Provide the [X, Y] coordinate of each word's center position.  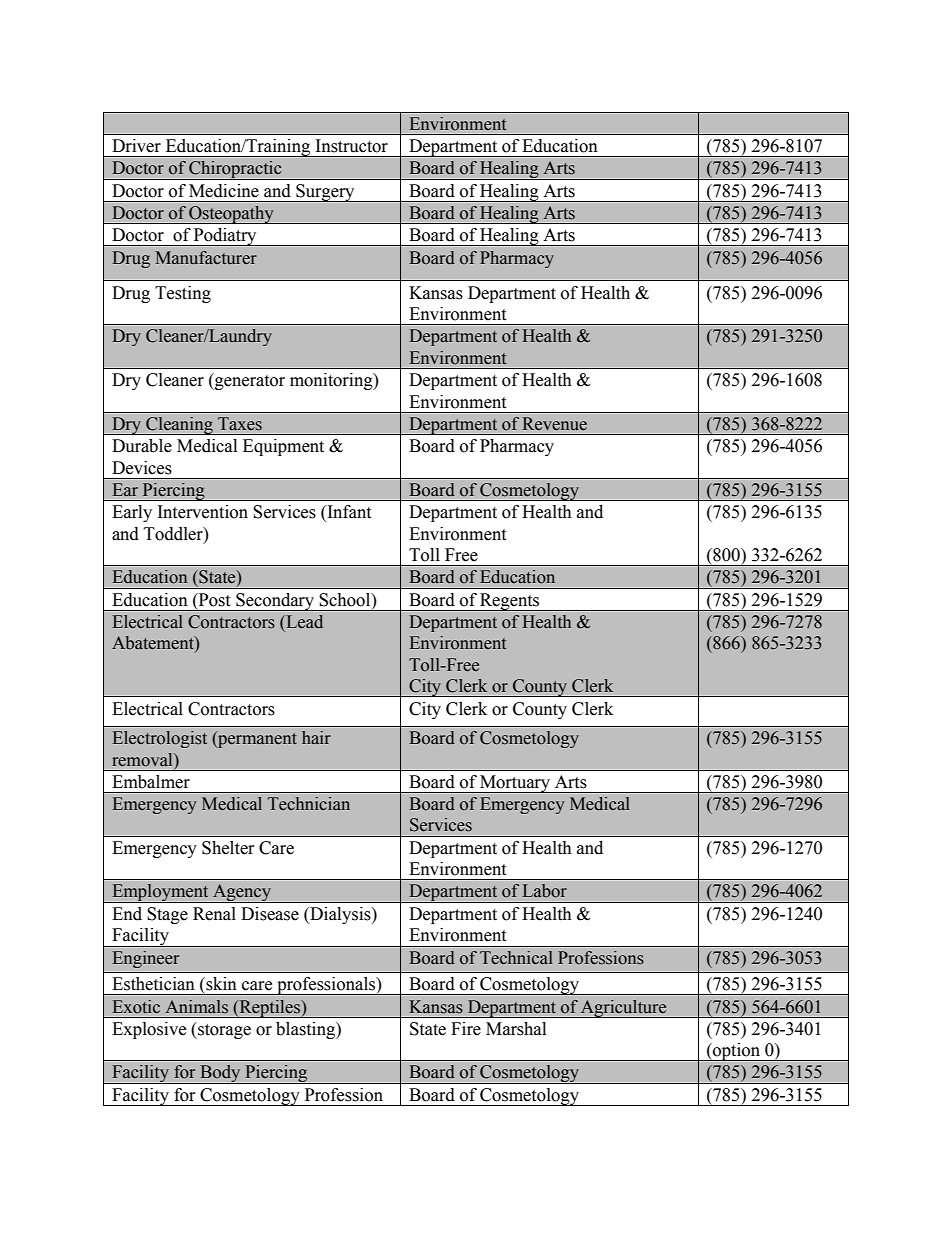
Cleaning [179, 426]
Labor [545, 891]
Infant [348, 513]
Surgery [325, 193]
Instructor [352, 146]
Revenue [555, 424]
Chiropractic [235, 170]
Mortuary [515, 784]
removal [143, 760]
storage [223, 1030]
